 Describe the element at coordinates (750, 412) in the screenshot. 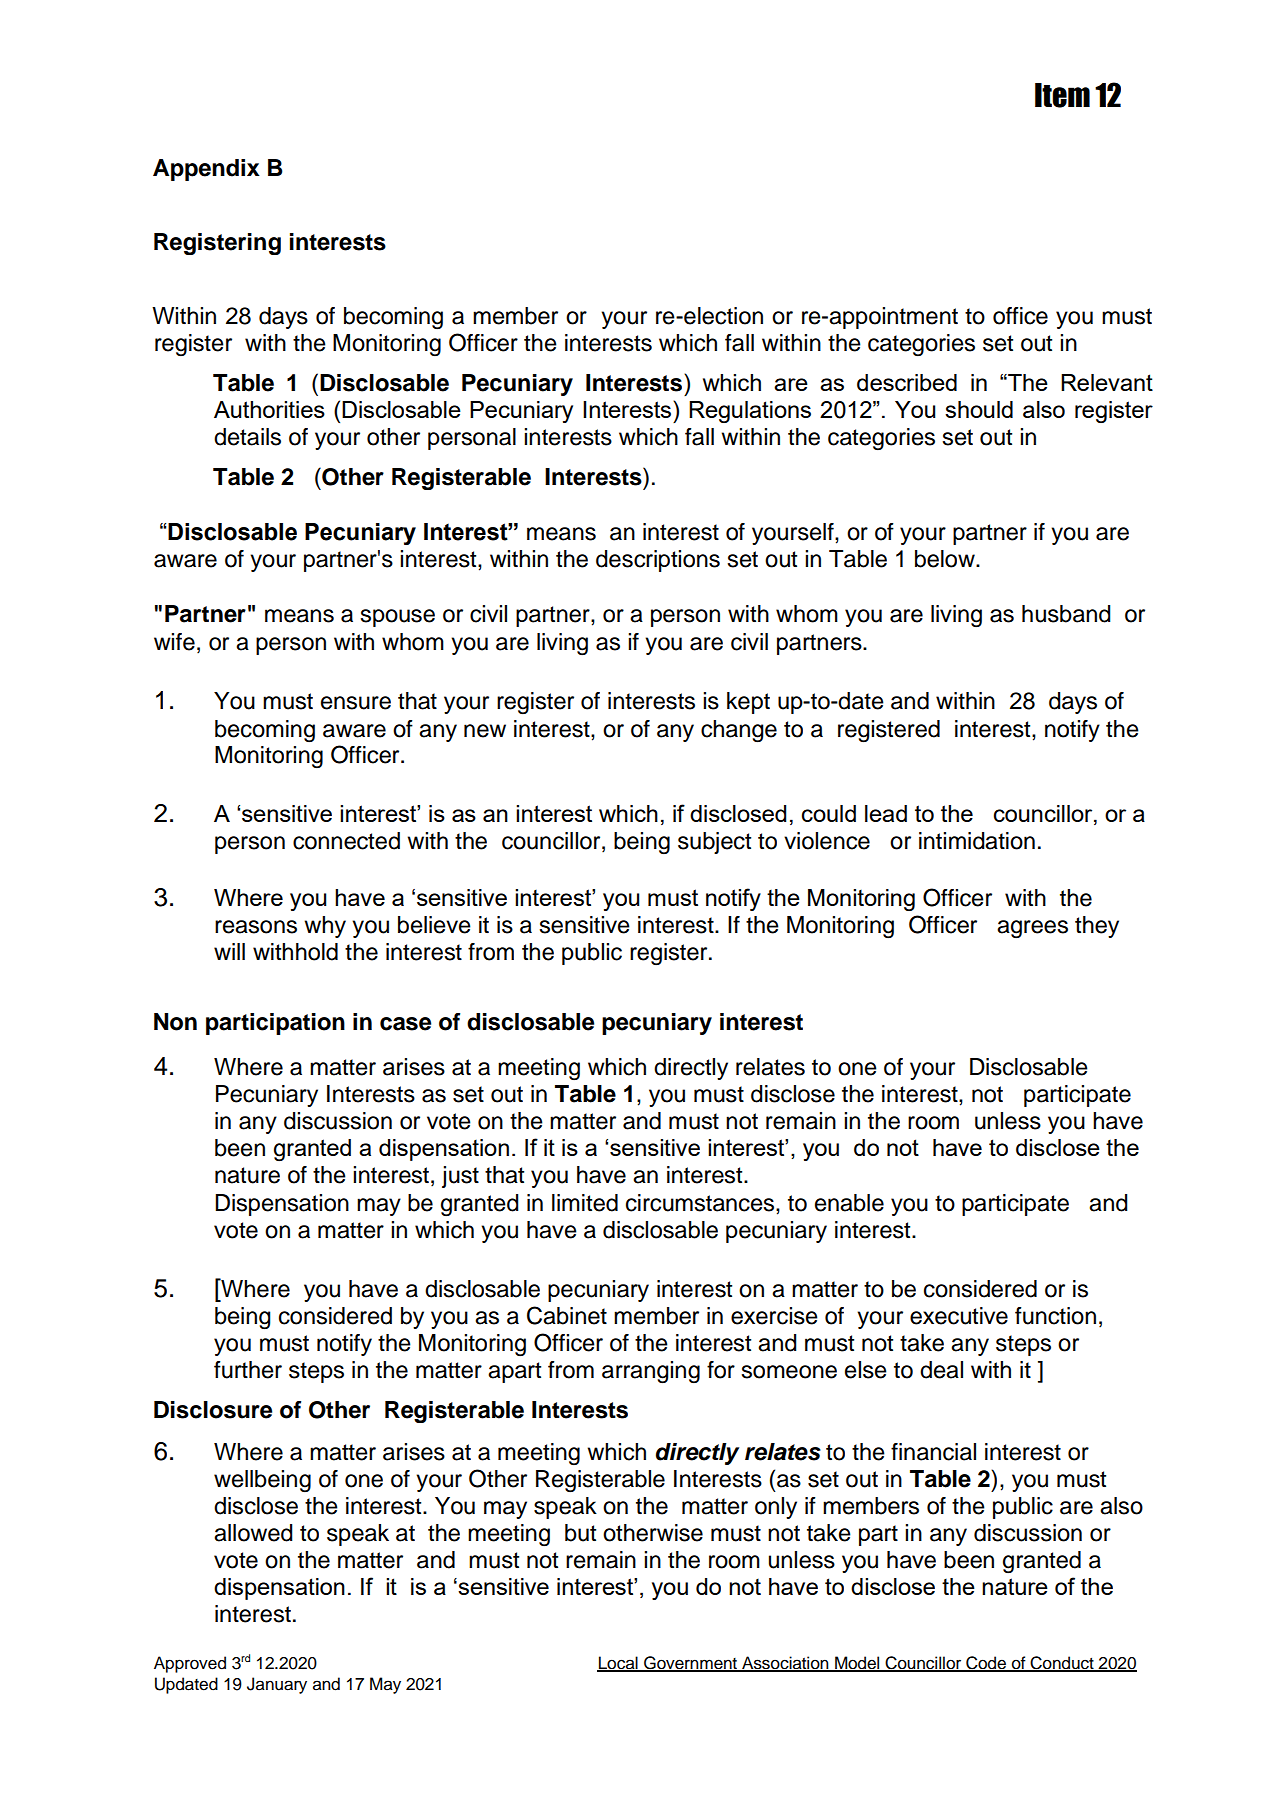

I see `Regulations` at that location.
